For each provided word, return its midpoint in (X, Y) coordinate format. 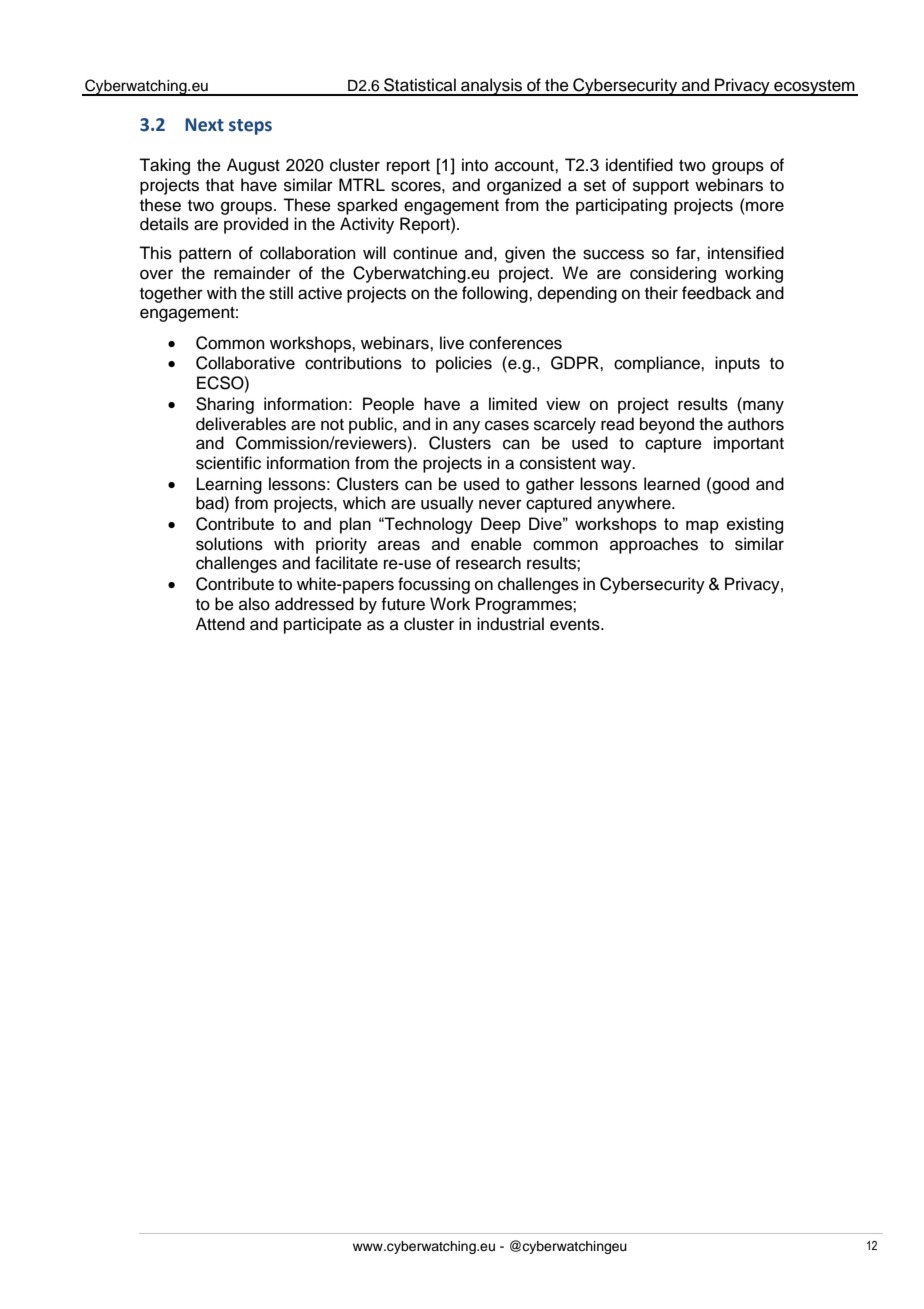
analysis (491, 87)
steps (250, 127)
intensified (746, 253)
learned (672, 484)
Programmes (525, 605)
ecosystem (814, 88)
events (576, 625)
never (500, 504)
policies (464, 364)
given (525, 254)
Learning (229, 485)
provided (256, 225)
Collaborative (245, 363)
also (254, 604)
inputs (737, 364)
